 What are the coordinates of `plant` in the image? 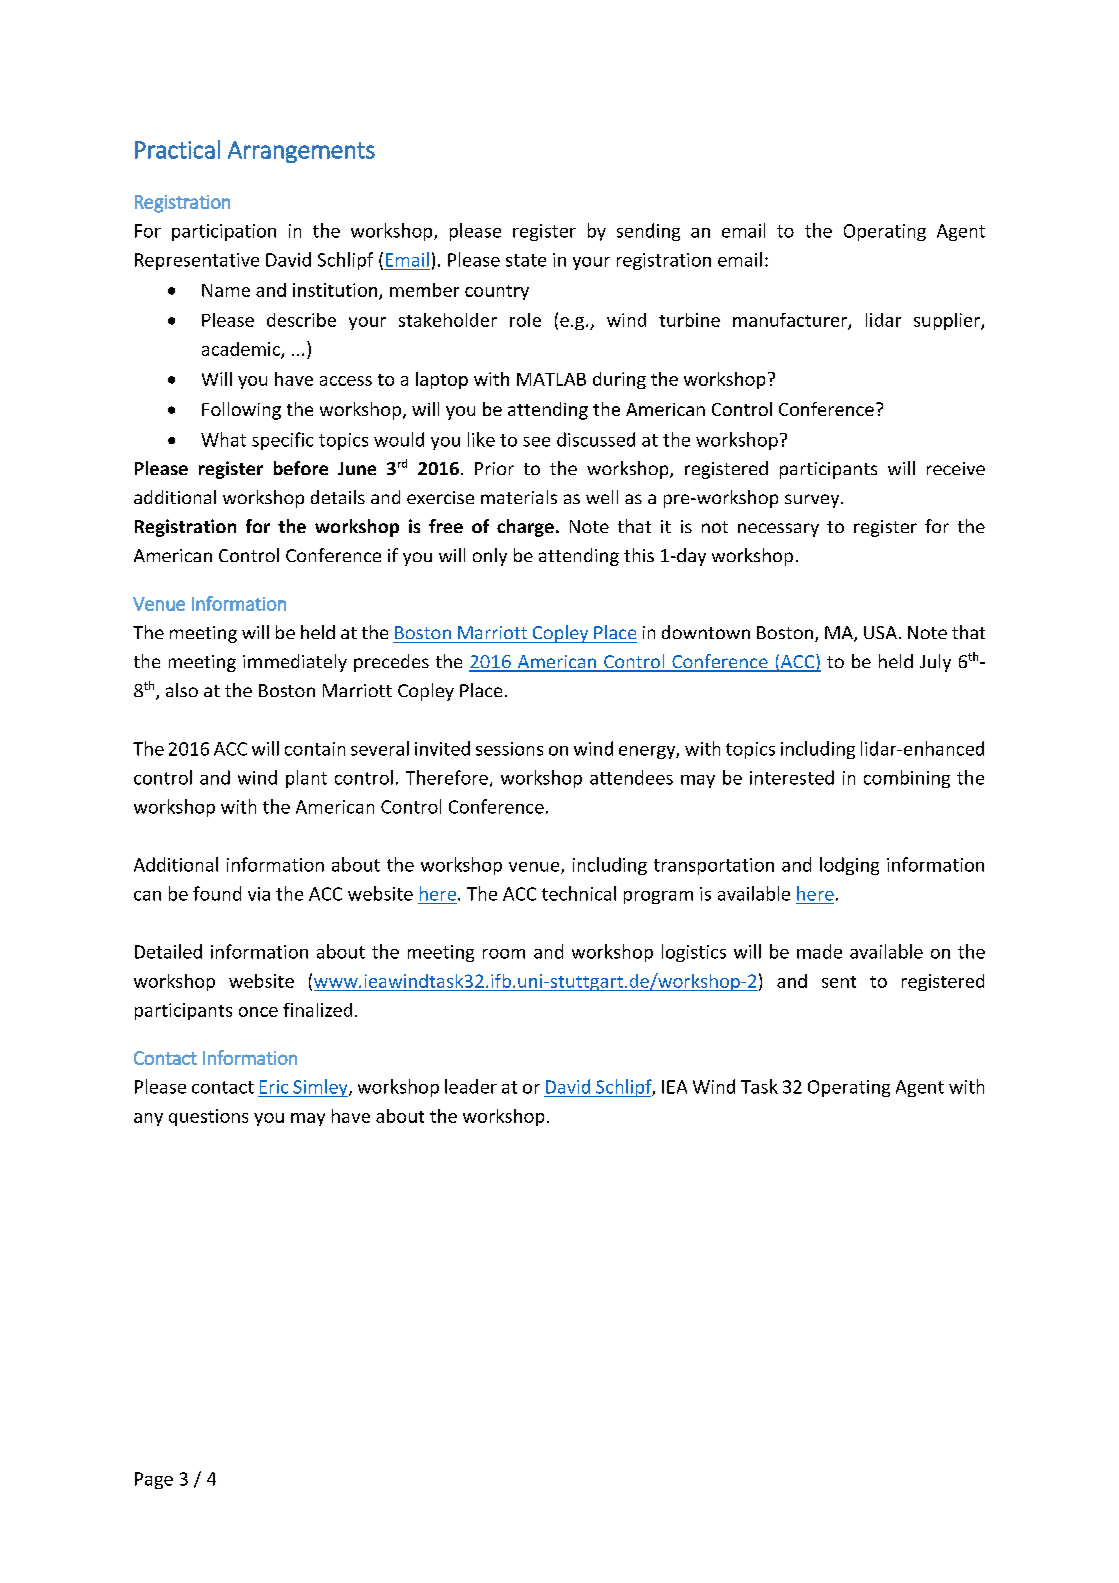 It's located at (306, 779).
